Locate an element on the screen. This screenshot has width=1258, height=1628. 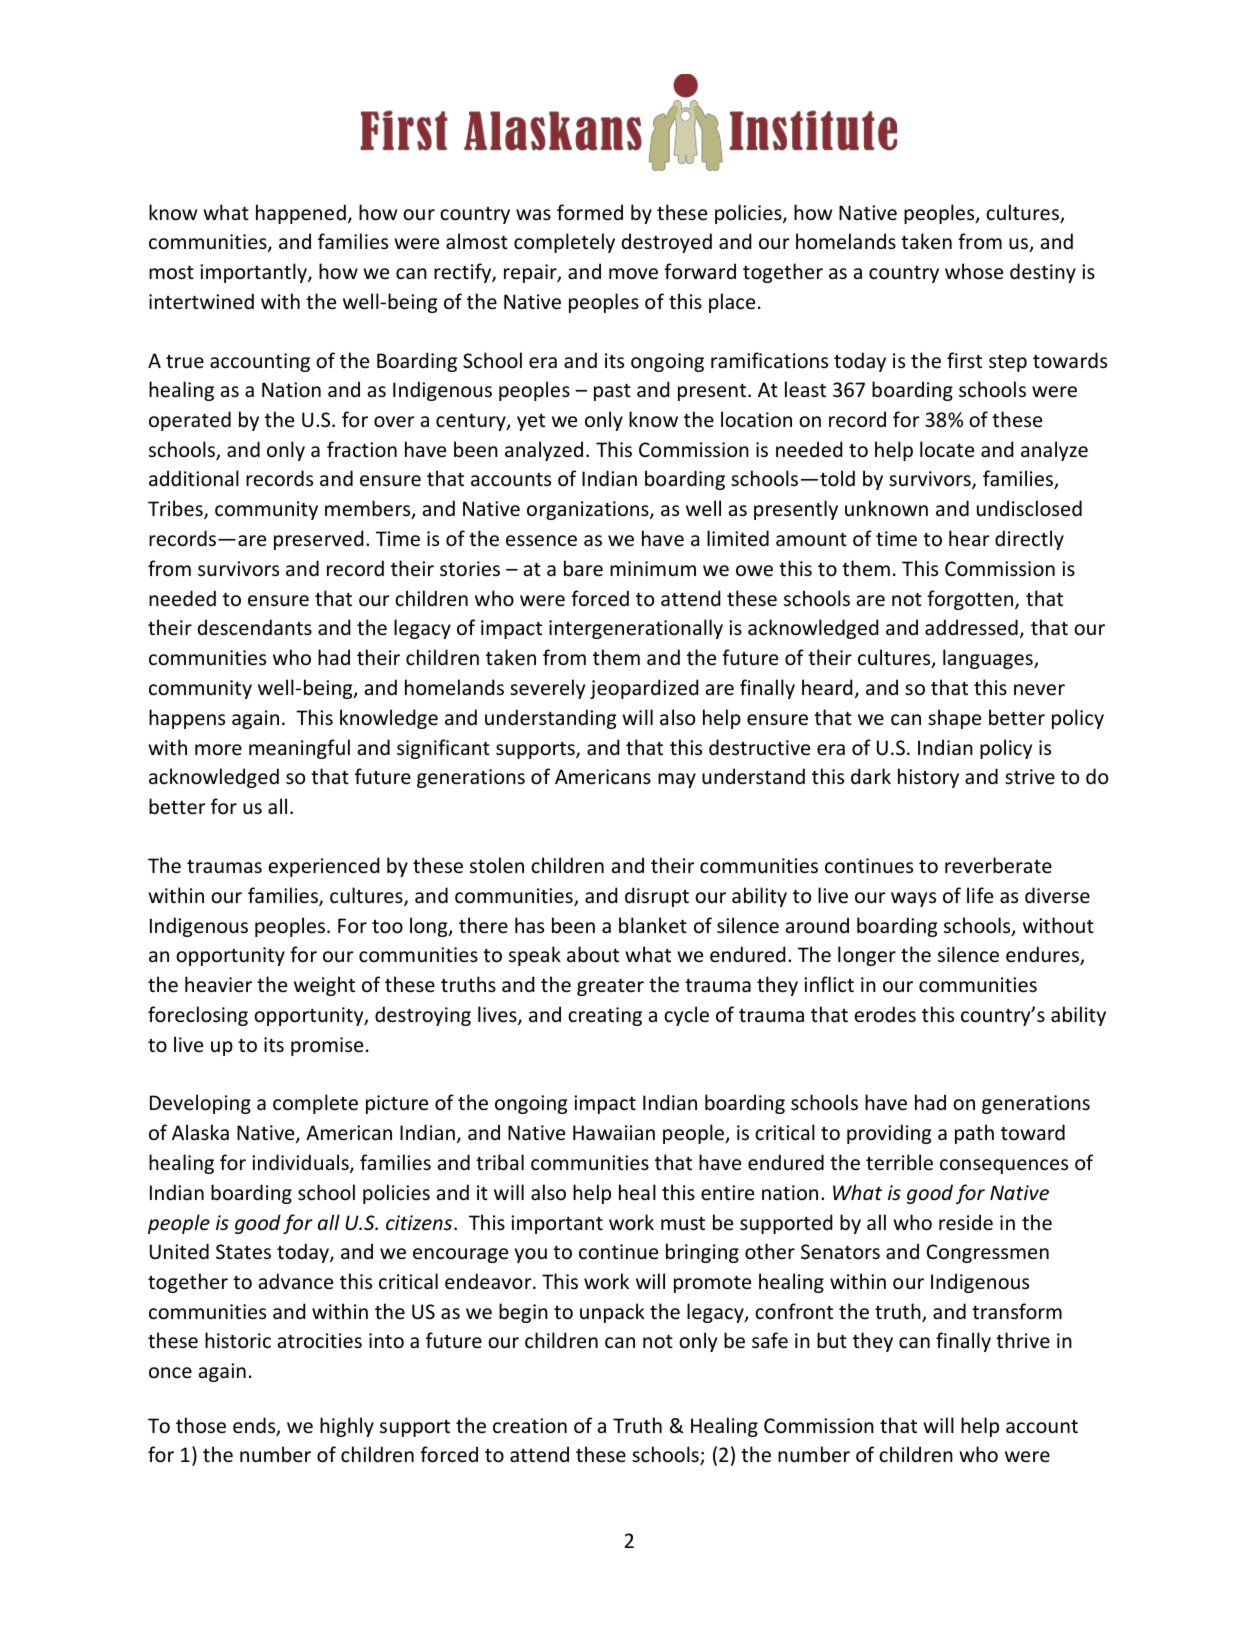
creation is located at coordinates (530, 1426).
